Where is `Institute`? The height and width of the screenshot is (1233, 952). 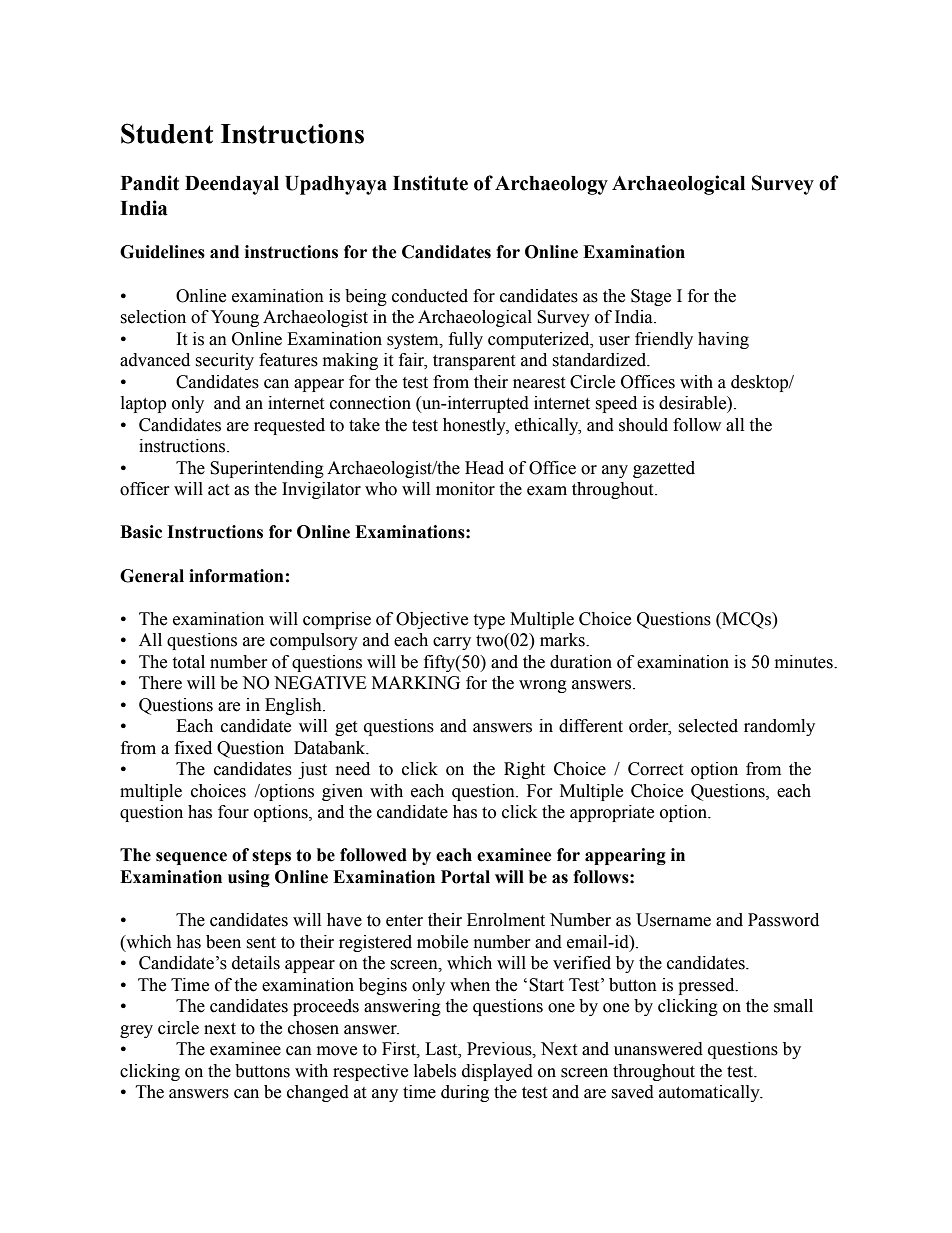 Institute is located at coordinates (430, 183).
